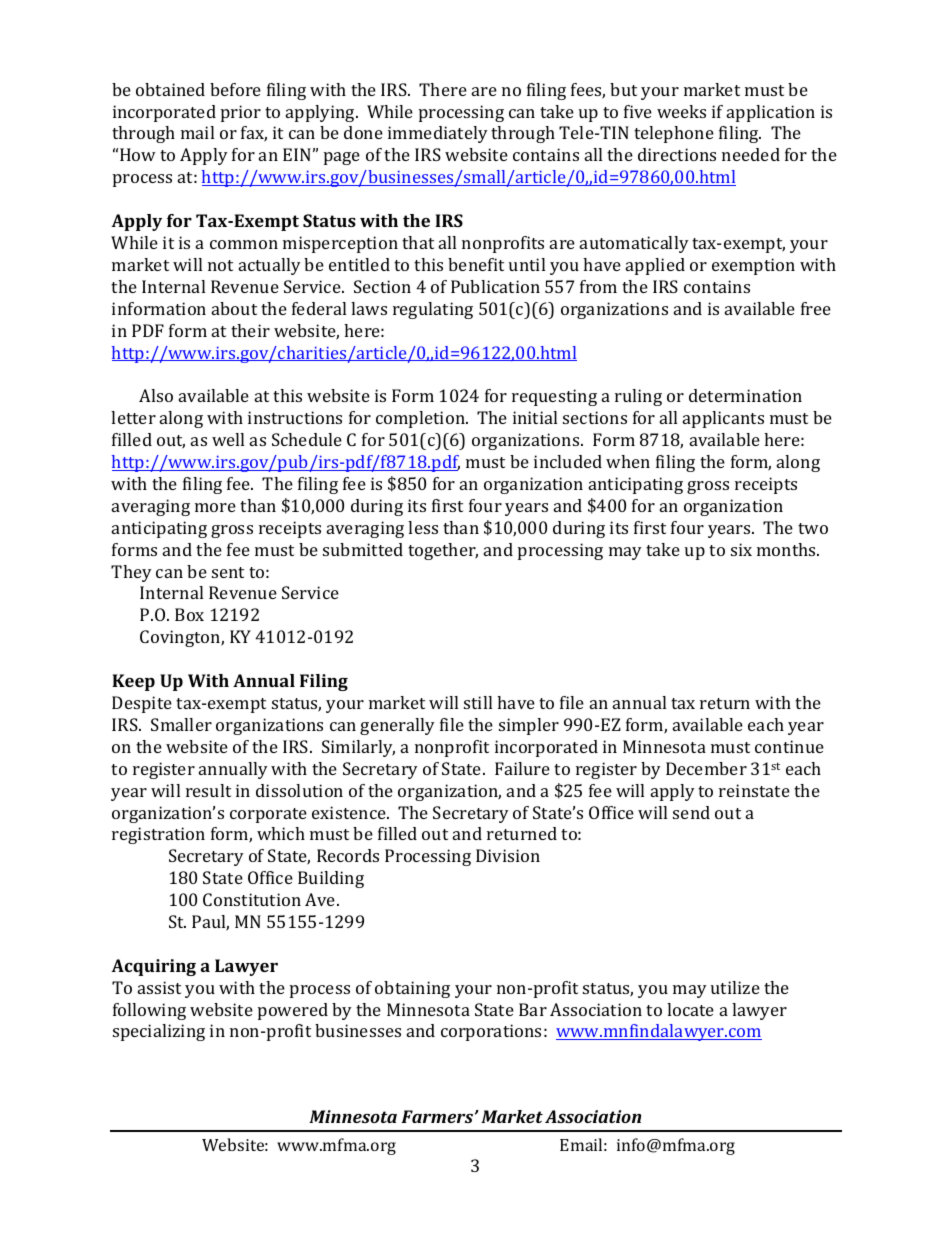 Image resolution: width=952 pixels, height=1233 pixels. I want to click on Despite, so click(142, 704).
